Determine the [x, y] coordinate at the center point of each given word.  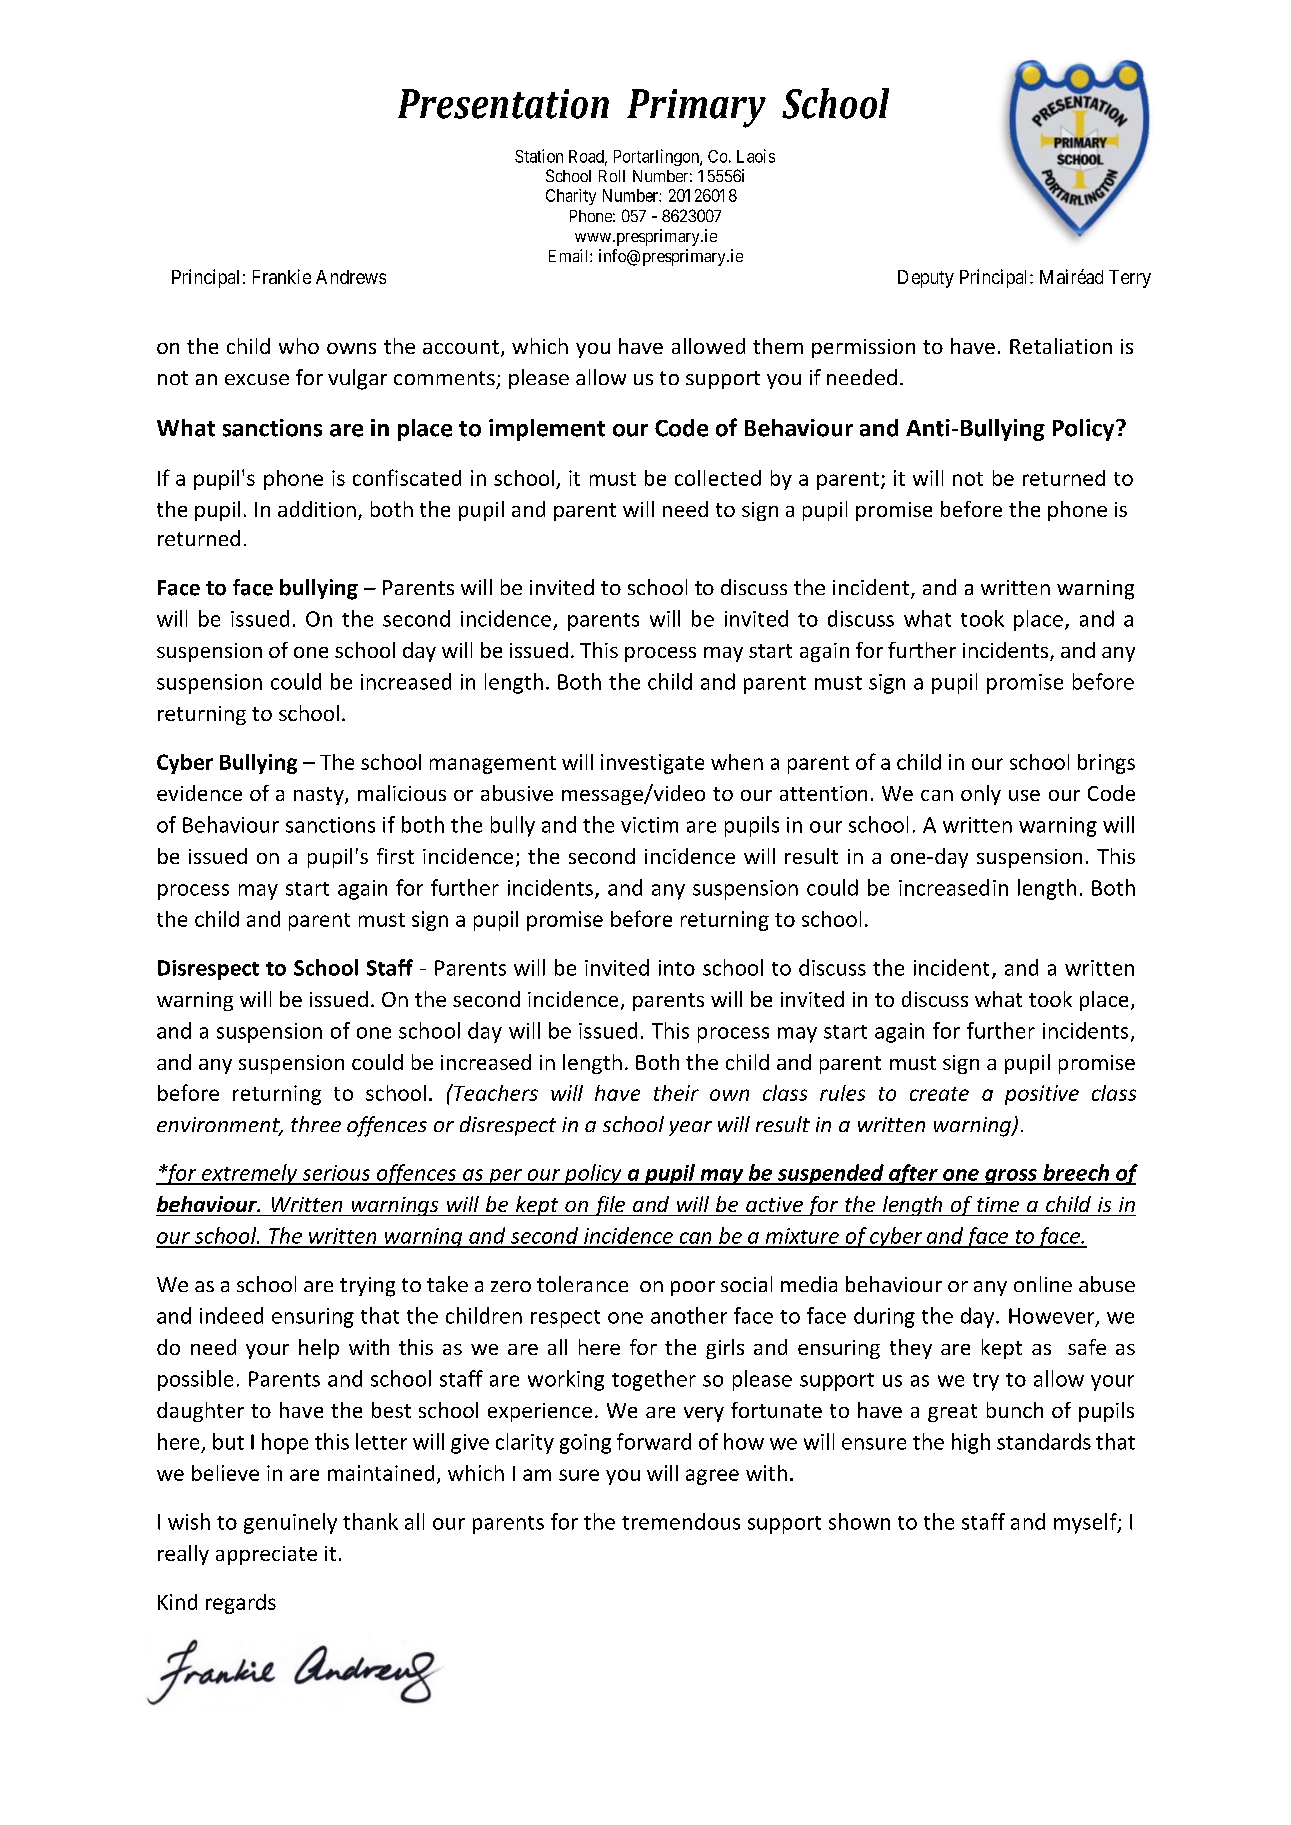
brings [1106, 764]
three [316, 1124]
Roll [612, 176]
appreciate [266, 1555]
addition [317, 509]
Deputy [926, 279]
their [676, 1093]
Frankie [282, 276]
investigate [652, 764]
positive [1042, 1095]
